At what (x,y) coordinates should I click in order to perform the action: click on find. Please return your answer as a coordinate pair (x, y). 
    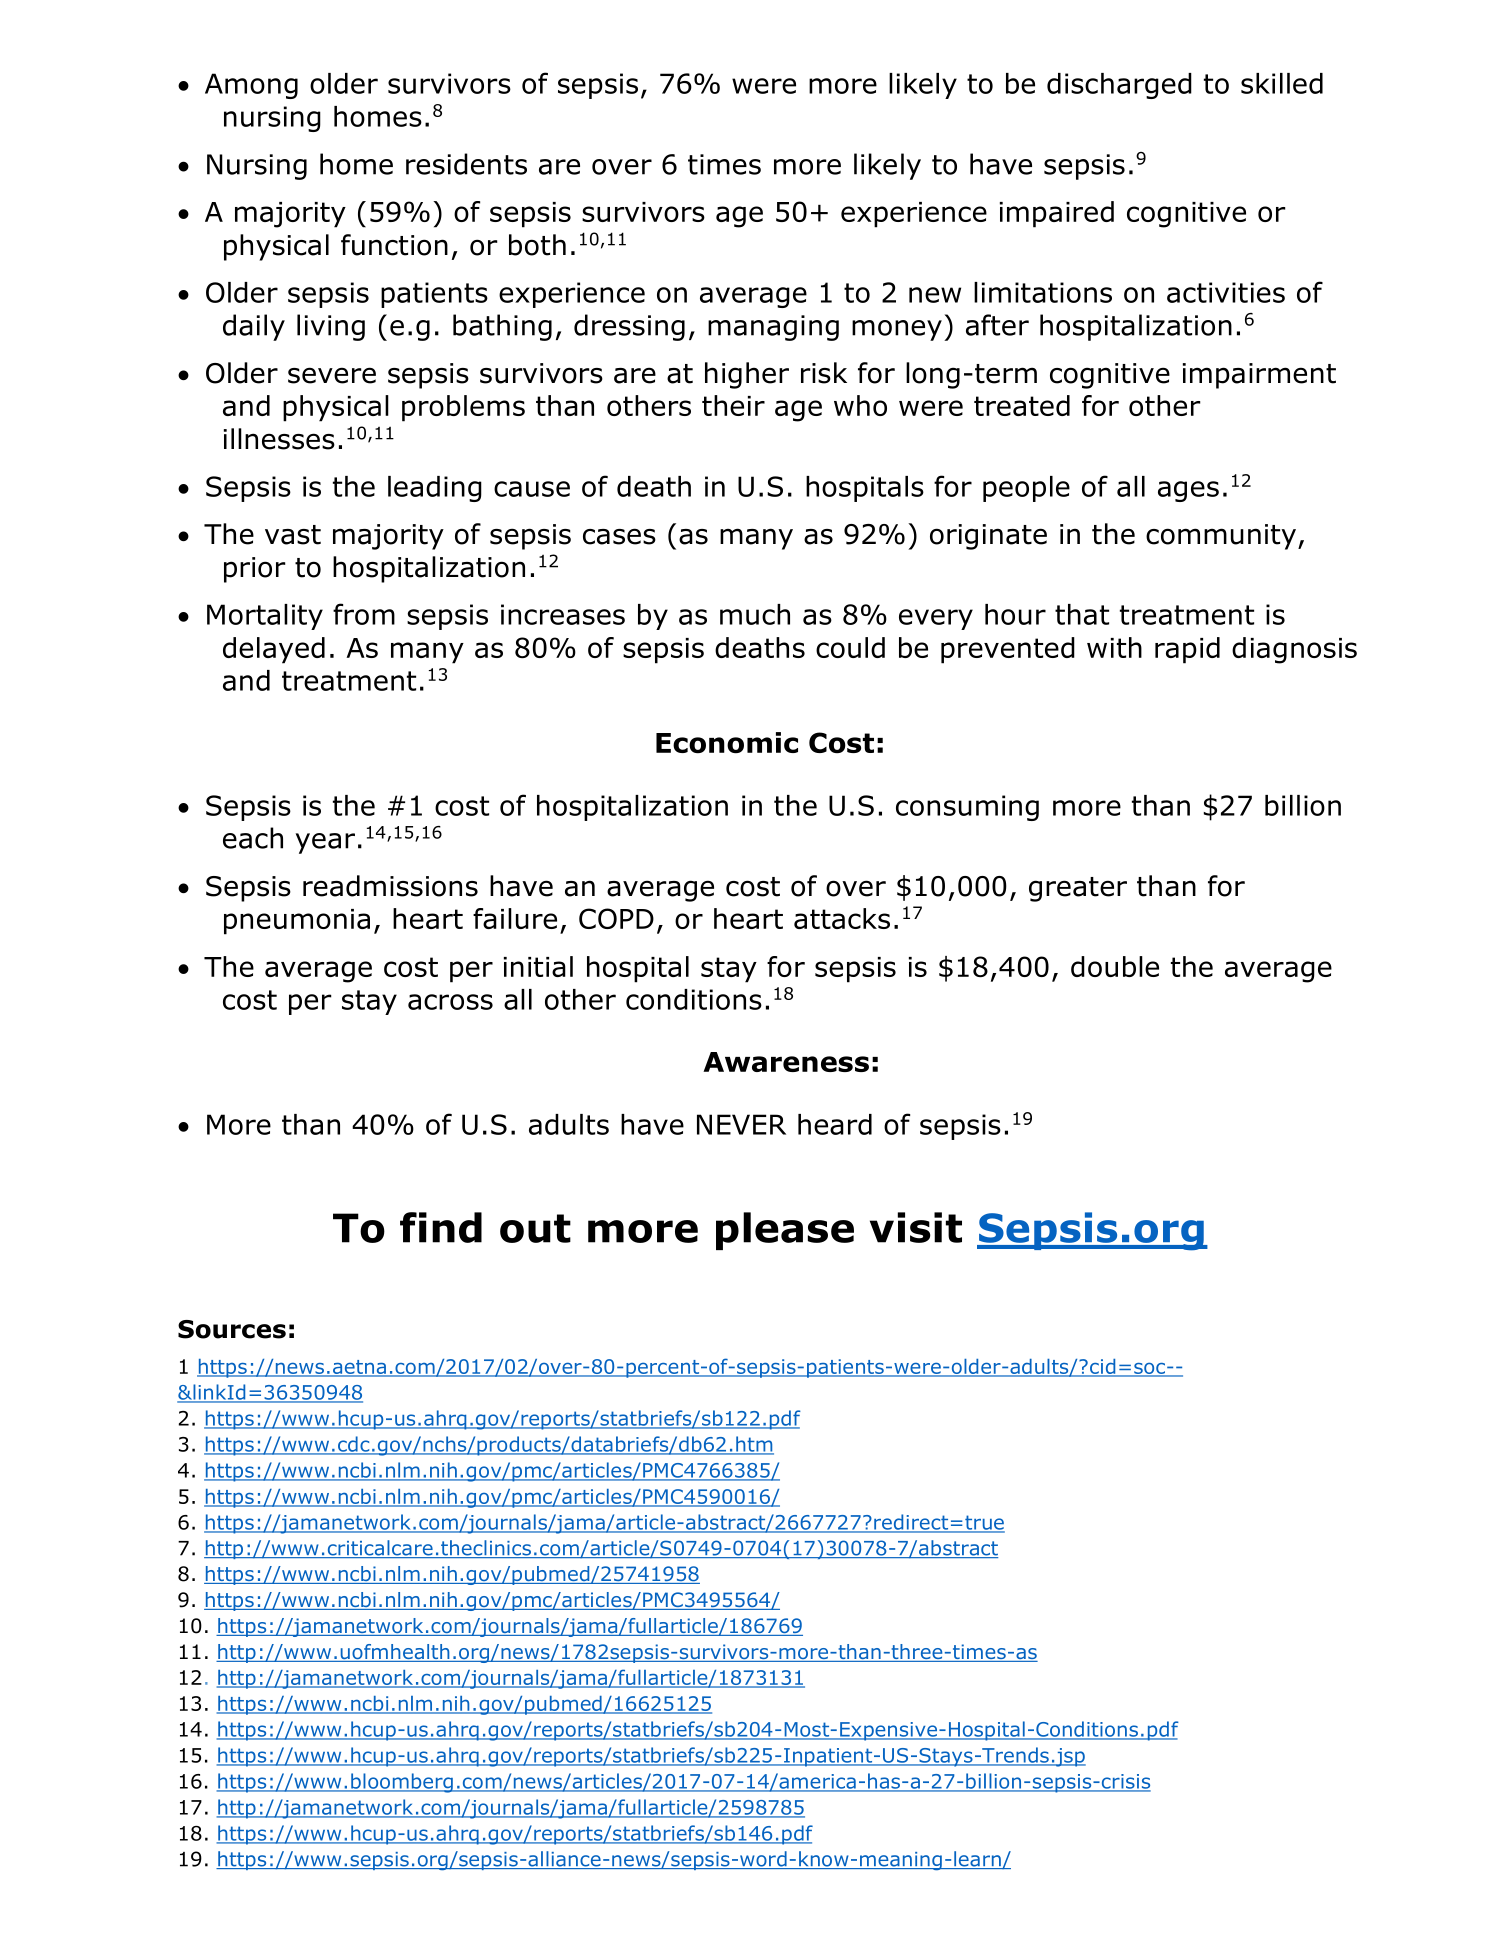
    Looking at the image, I should click on (441, 1227).
